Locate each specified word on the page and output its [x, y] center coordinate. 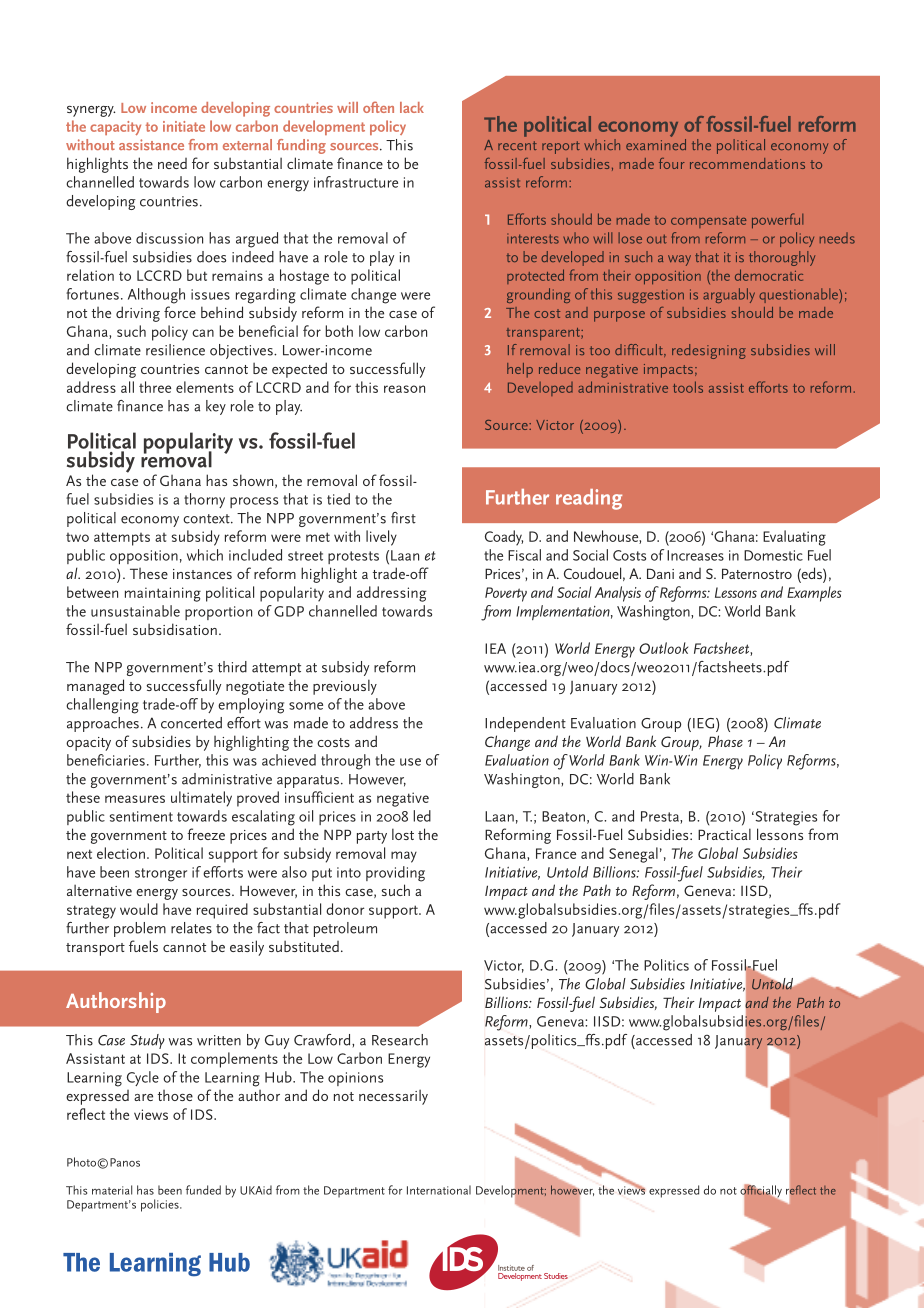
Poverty [506, 594]
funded [203, 1190]
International [439, 1190]
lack [412, 107]
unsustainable [135, 611]
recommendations [747, 163]
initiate [184, 126]
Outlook [663, 648]
